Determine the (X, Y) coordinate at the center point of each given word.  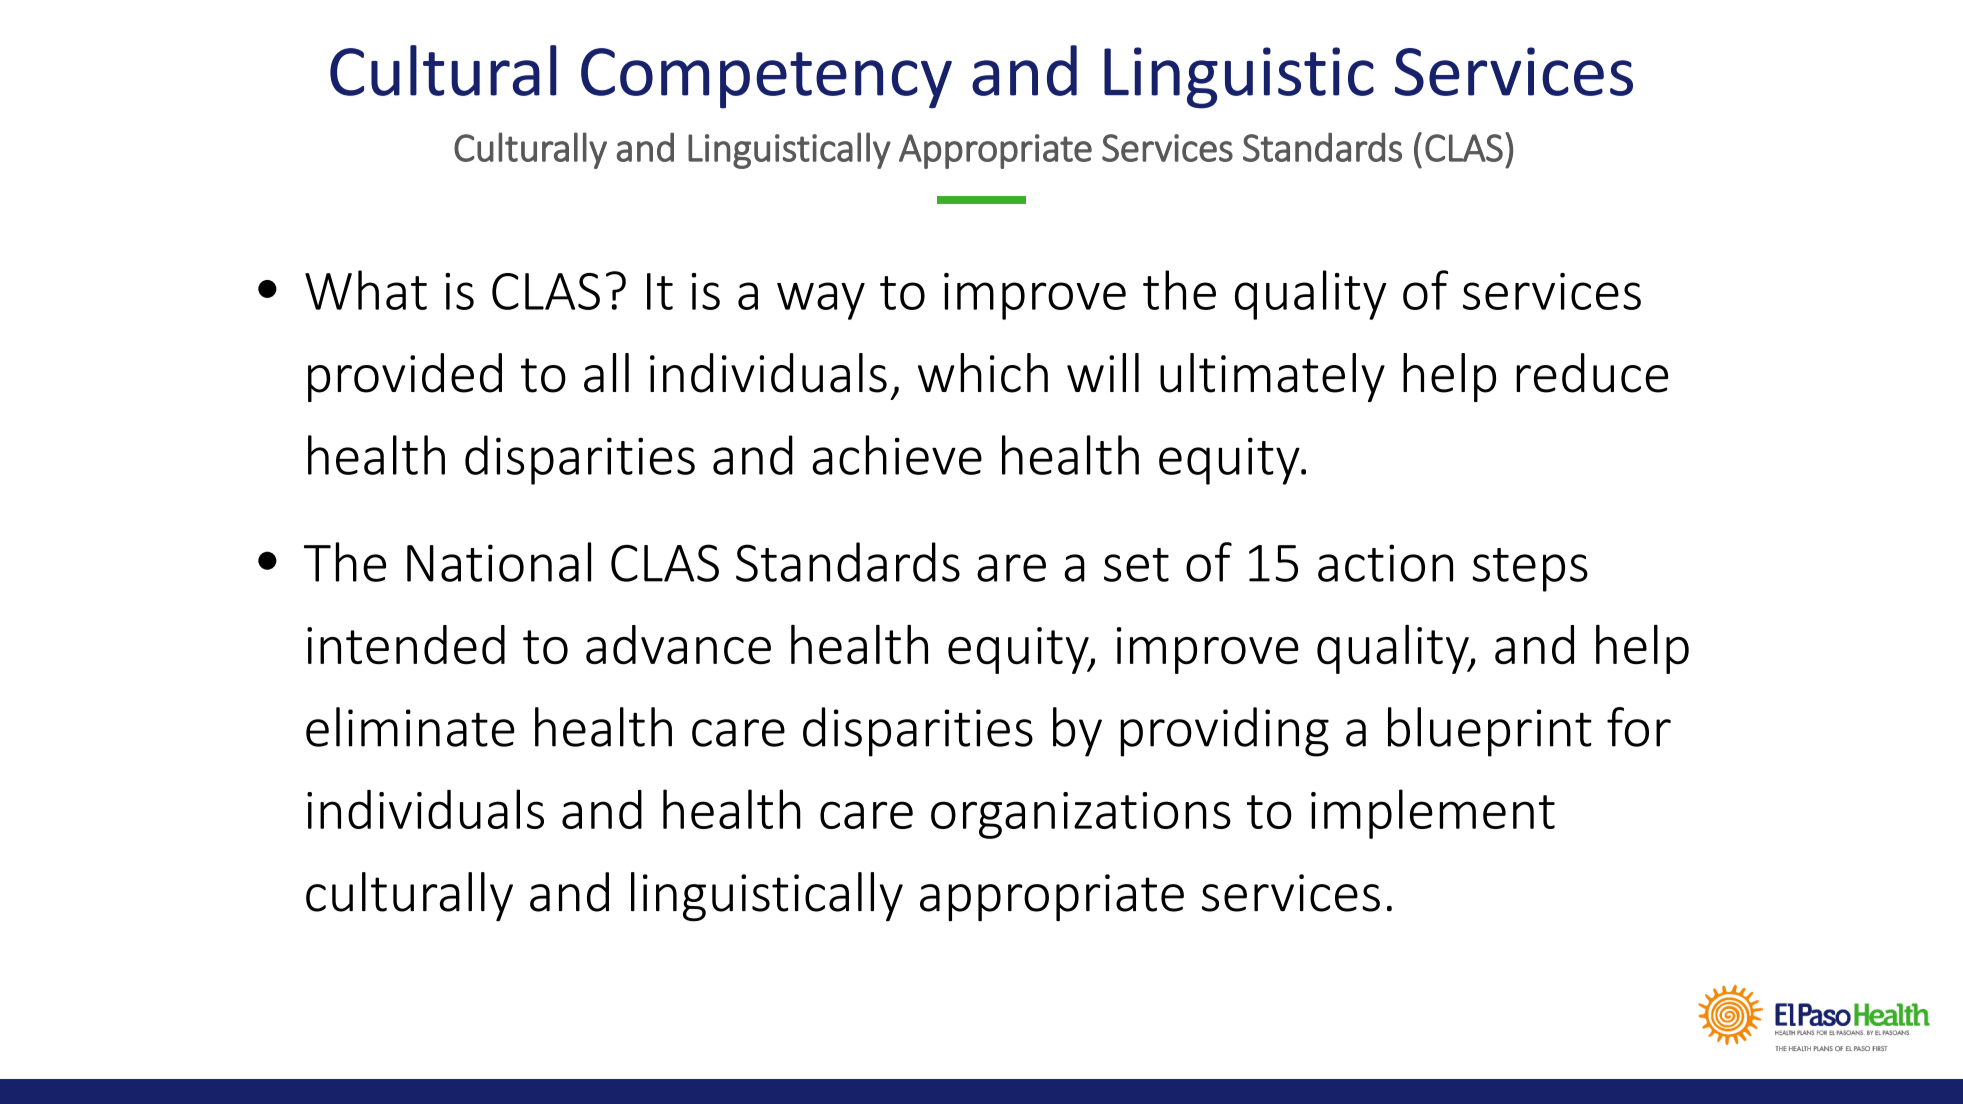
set (1136, 565)
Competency (766, 78)
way (821, 301)
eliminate (410, 727)
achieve (897, 455)
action (1385, 563)
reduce (1592, 373)
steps (1530, 570)
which (983, 373)
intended (406, 645)
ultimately (1272, 377)
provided (405, 377)
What (366, 290)
